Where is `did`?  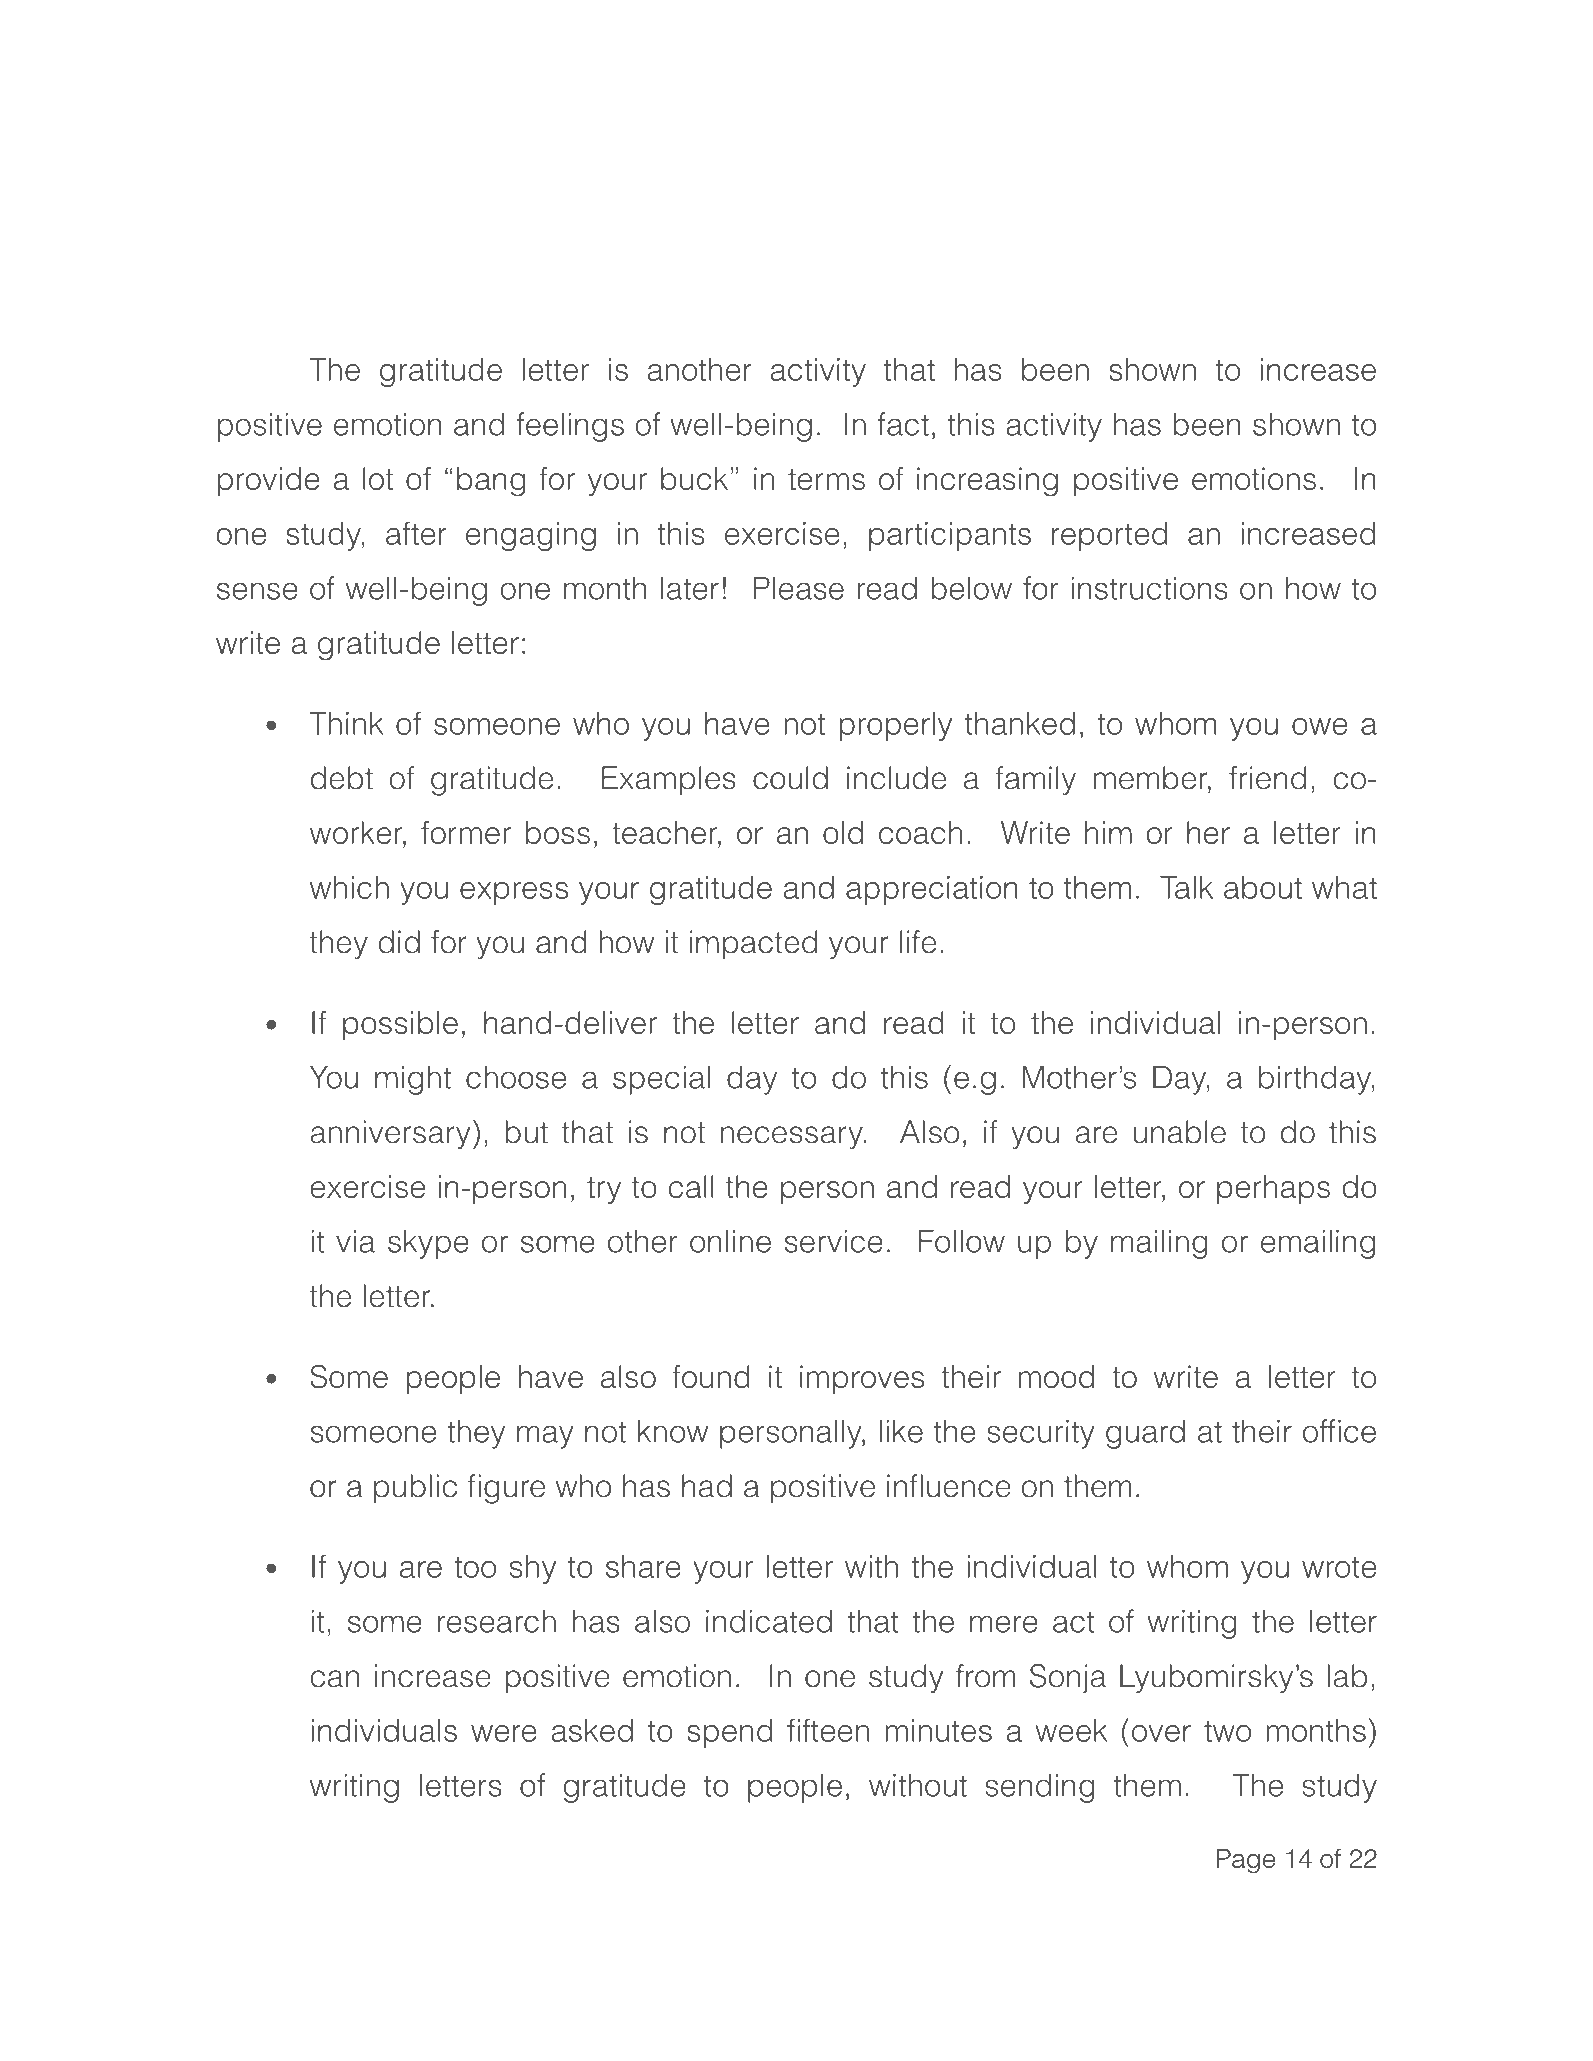
did is located at coordinates (399, 942).
